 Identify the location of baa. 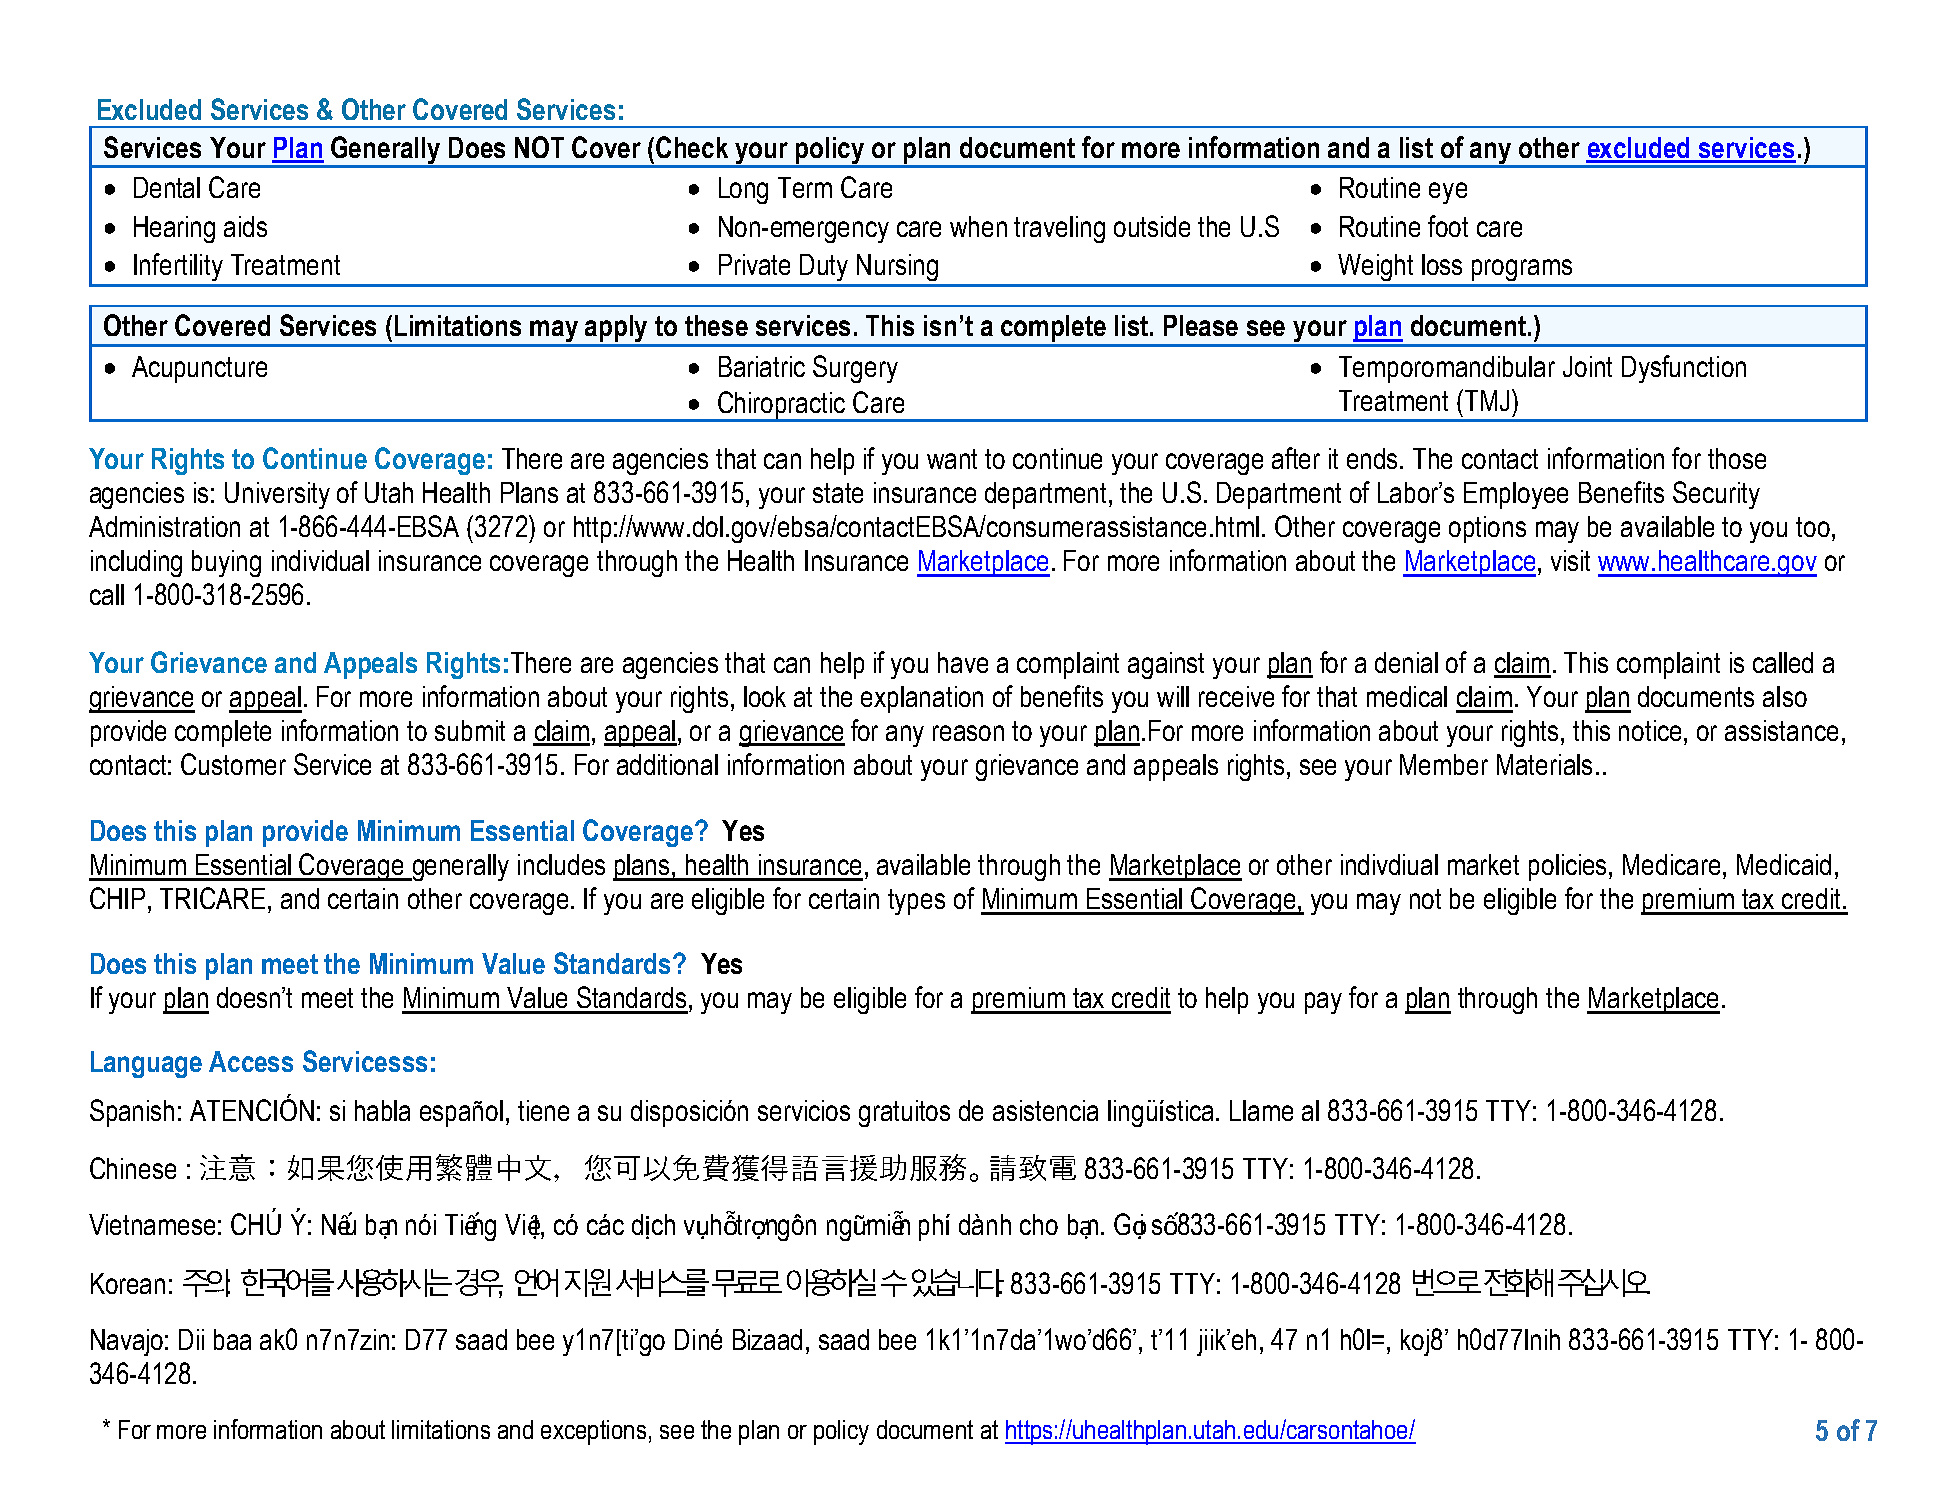
(232, 1339).
